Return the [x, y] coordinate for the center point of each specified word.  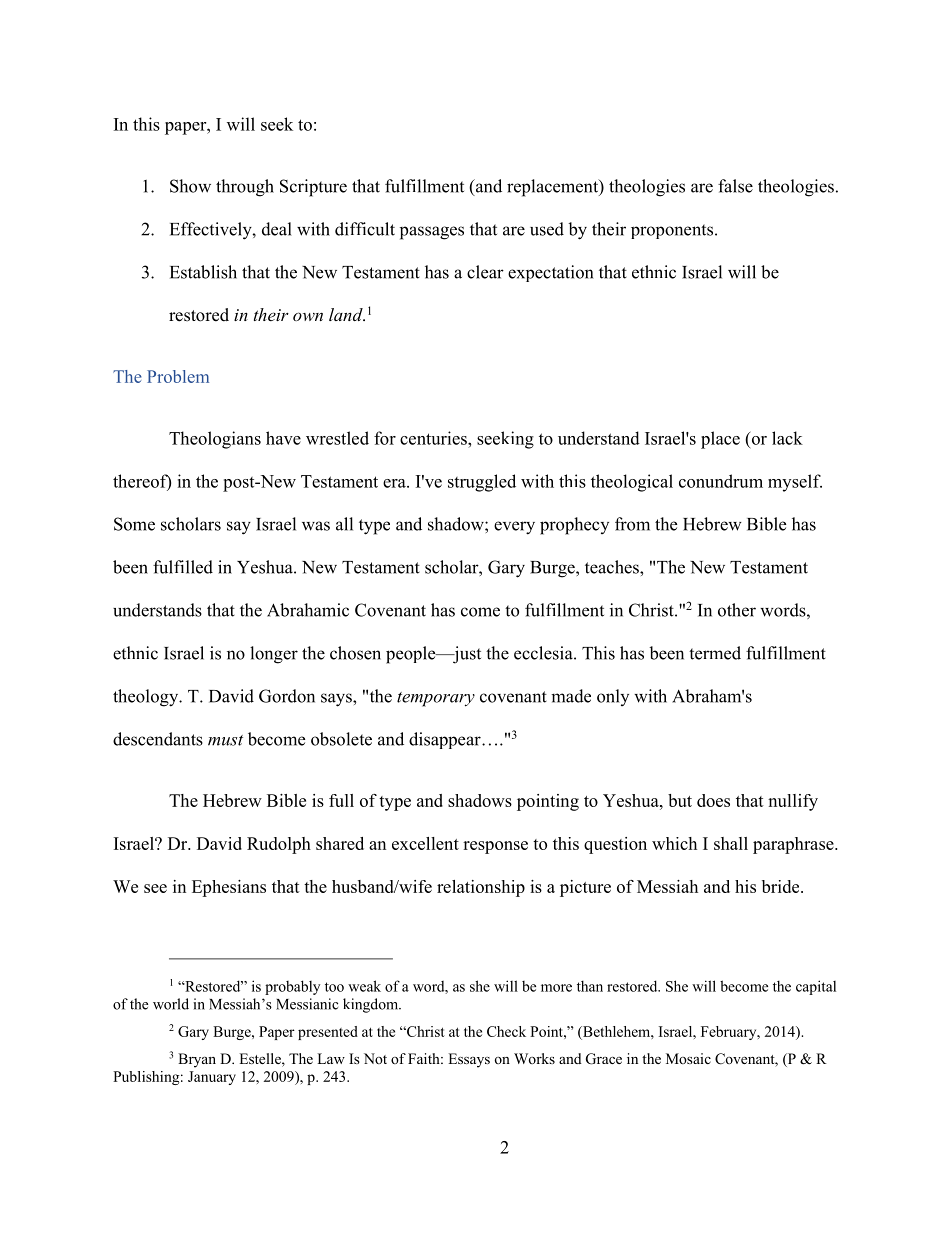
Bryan [197, 1060]
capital [816, 987]
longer [274, 655]
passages [432, 233]
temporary [436, 699]
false [735, 186]
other [737, 610]
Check [506, 1031]
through [245, 188]
